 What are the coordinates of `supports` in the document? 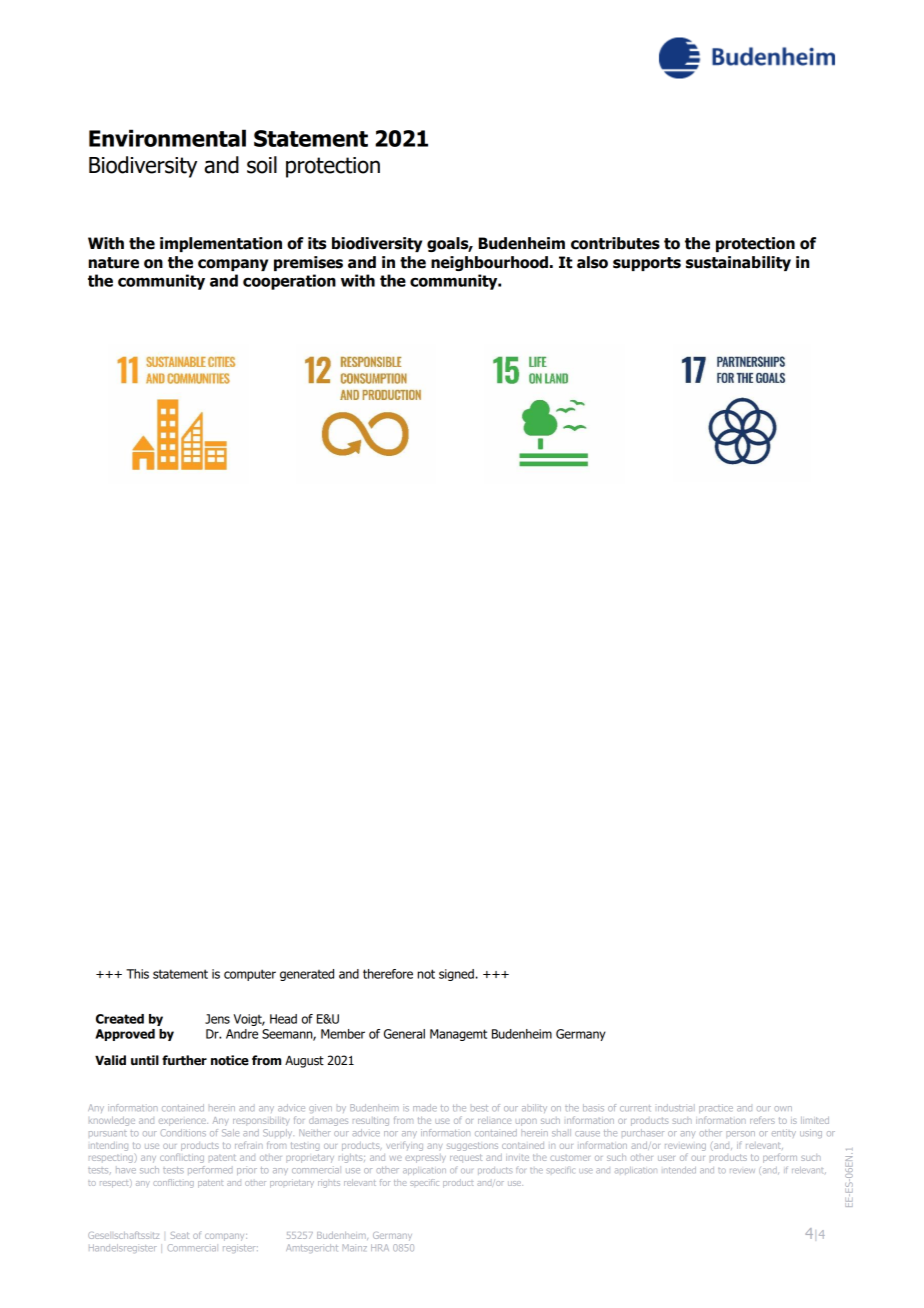 It's located at (647, 264).
